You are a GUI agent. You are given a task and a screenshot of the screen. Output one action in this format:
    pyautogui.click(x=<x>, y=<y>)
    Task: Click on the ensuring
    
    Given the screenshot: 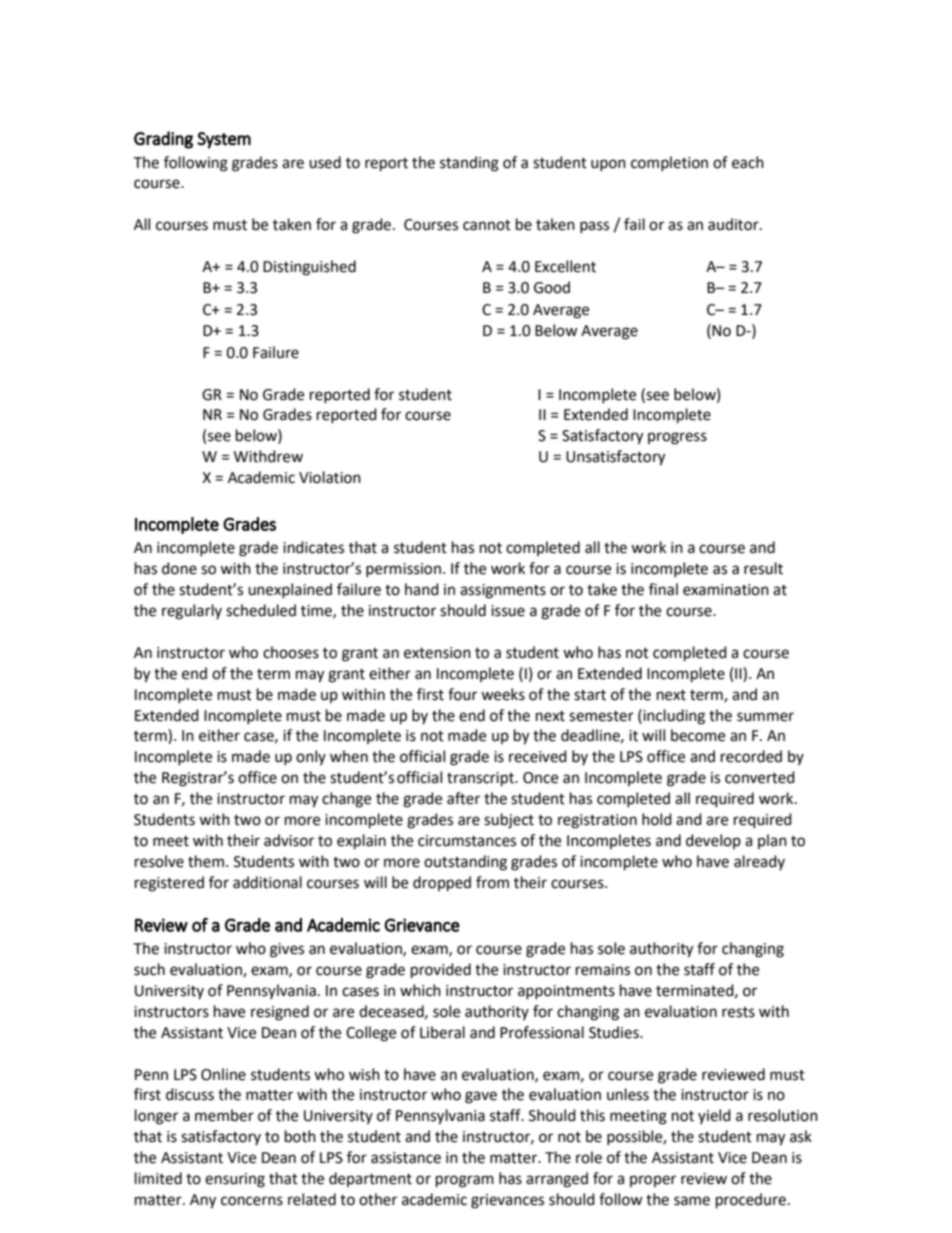 What is the action you would take?
    pyautogui.click(x=235, y=1180)
